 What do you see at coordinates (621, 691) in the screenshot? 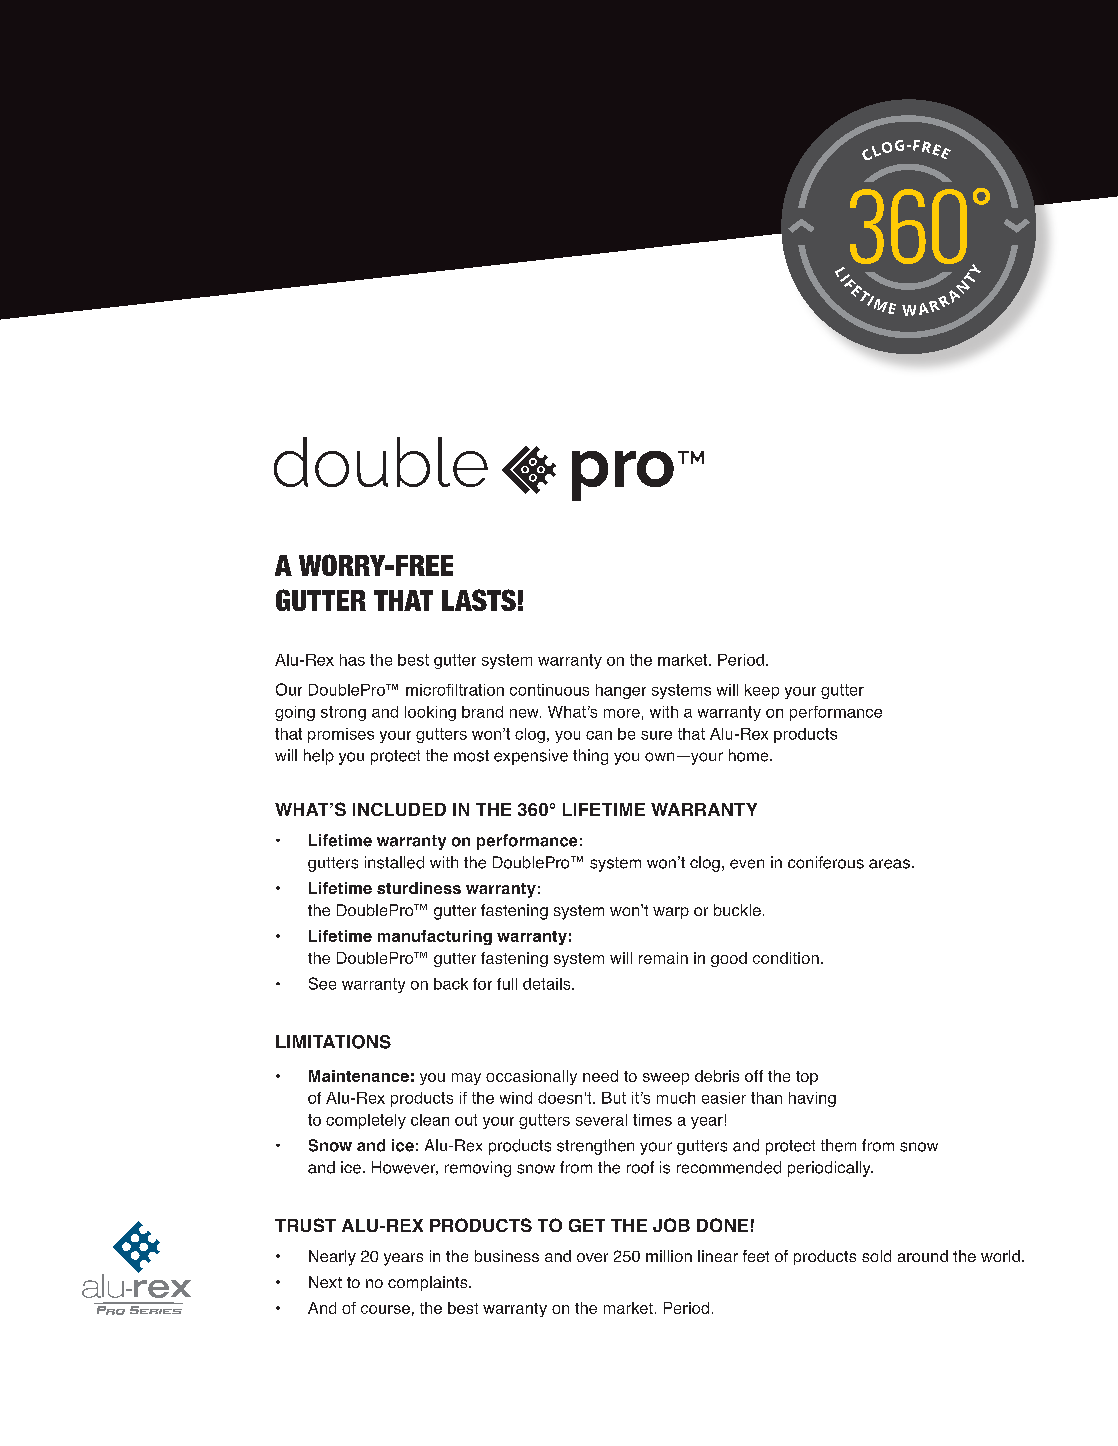
I see `hanger` at bounding box center [621, 691].
